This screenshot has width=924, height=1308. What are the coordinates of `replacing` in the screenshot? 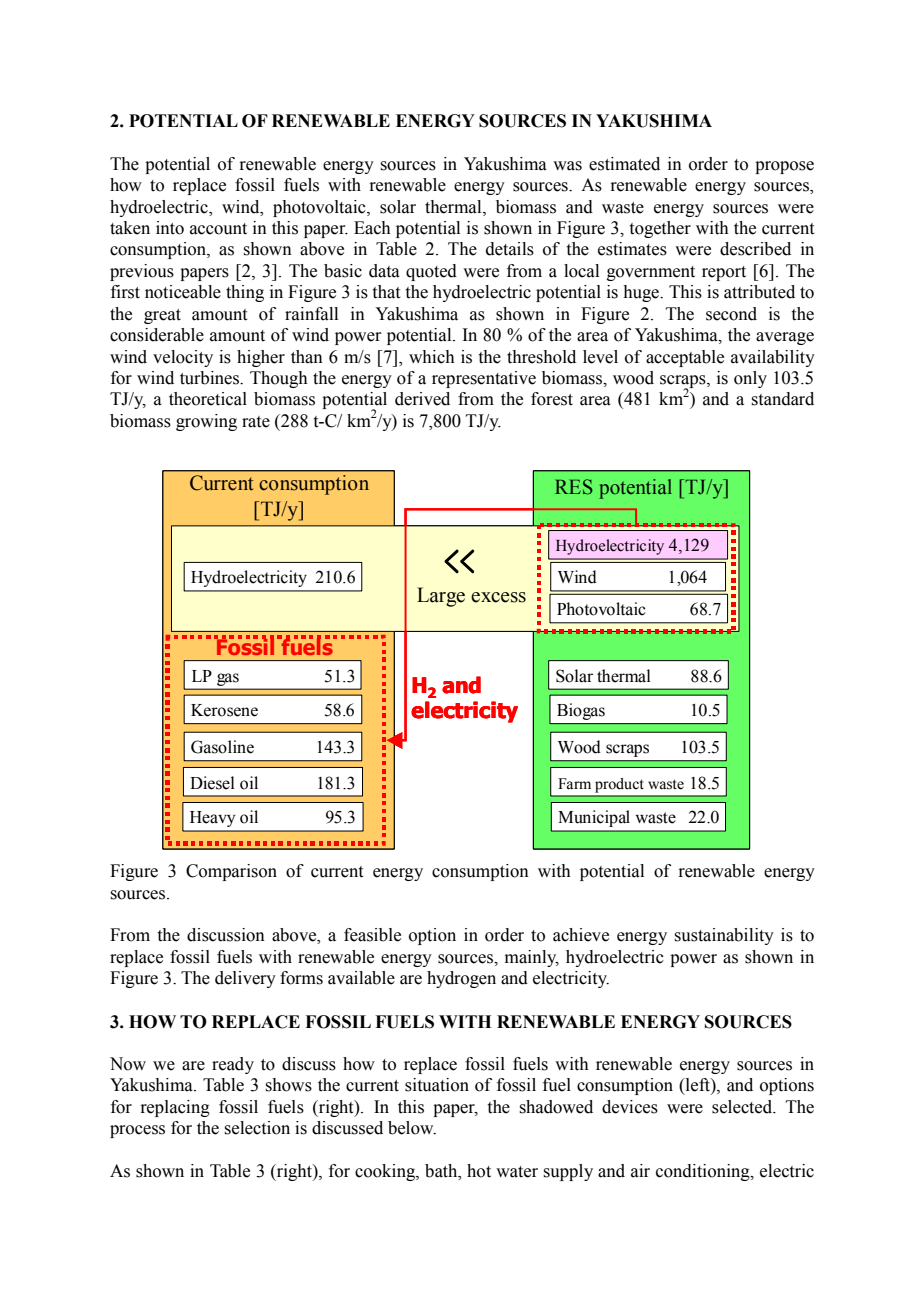 It's located at (175, 1108).
